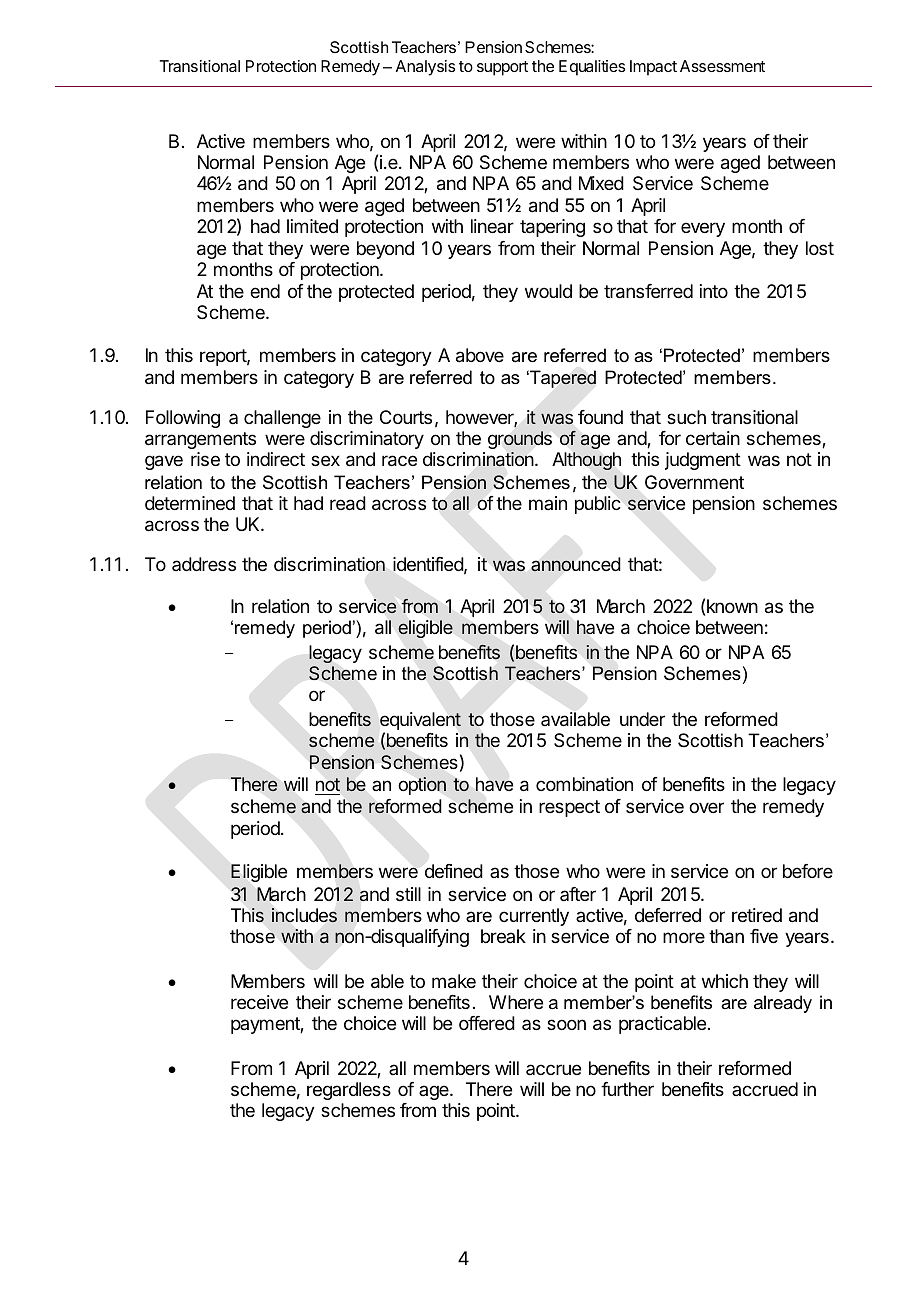  I want to click on known, so click(732, 606).
